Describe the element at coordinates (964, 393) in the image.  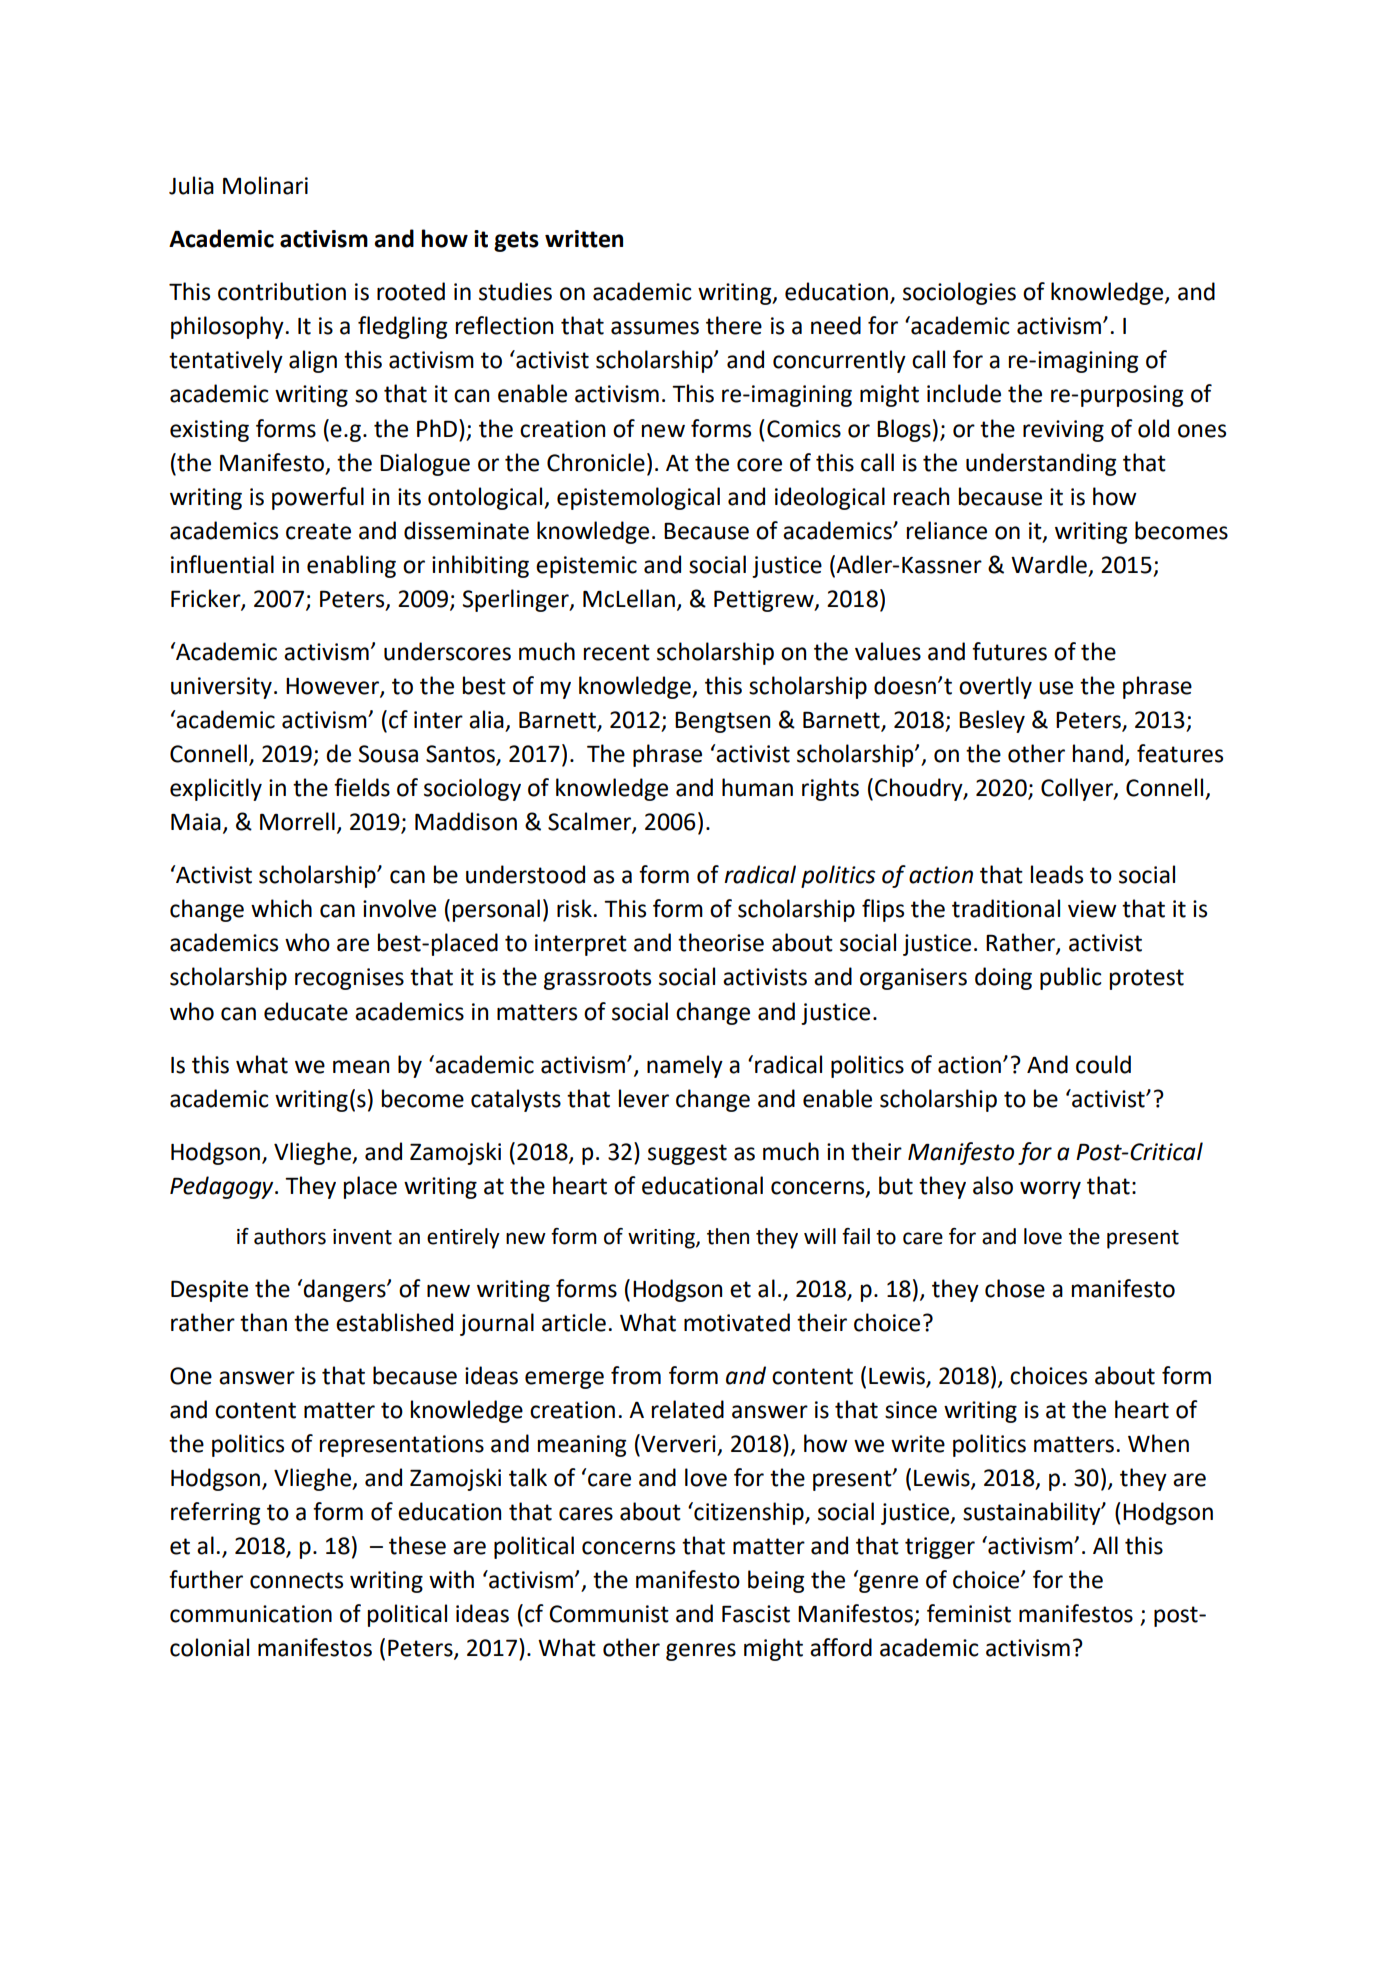
I see `include` at that location.
